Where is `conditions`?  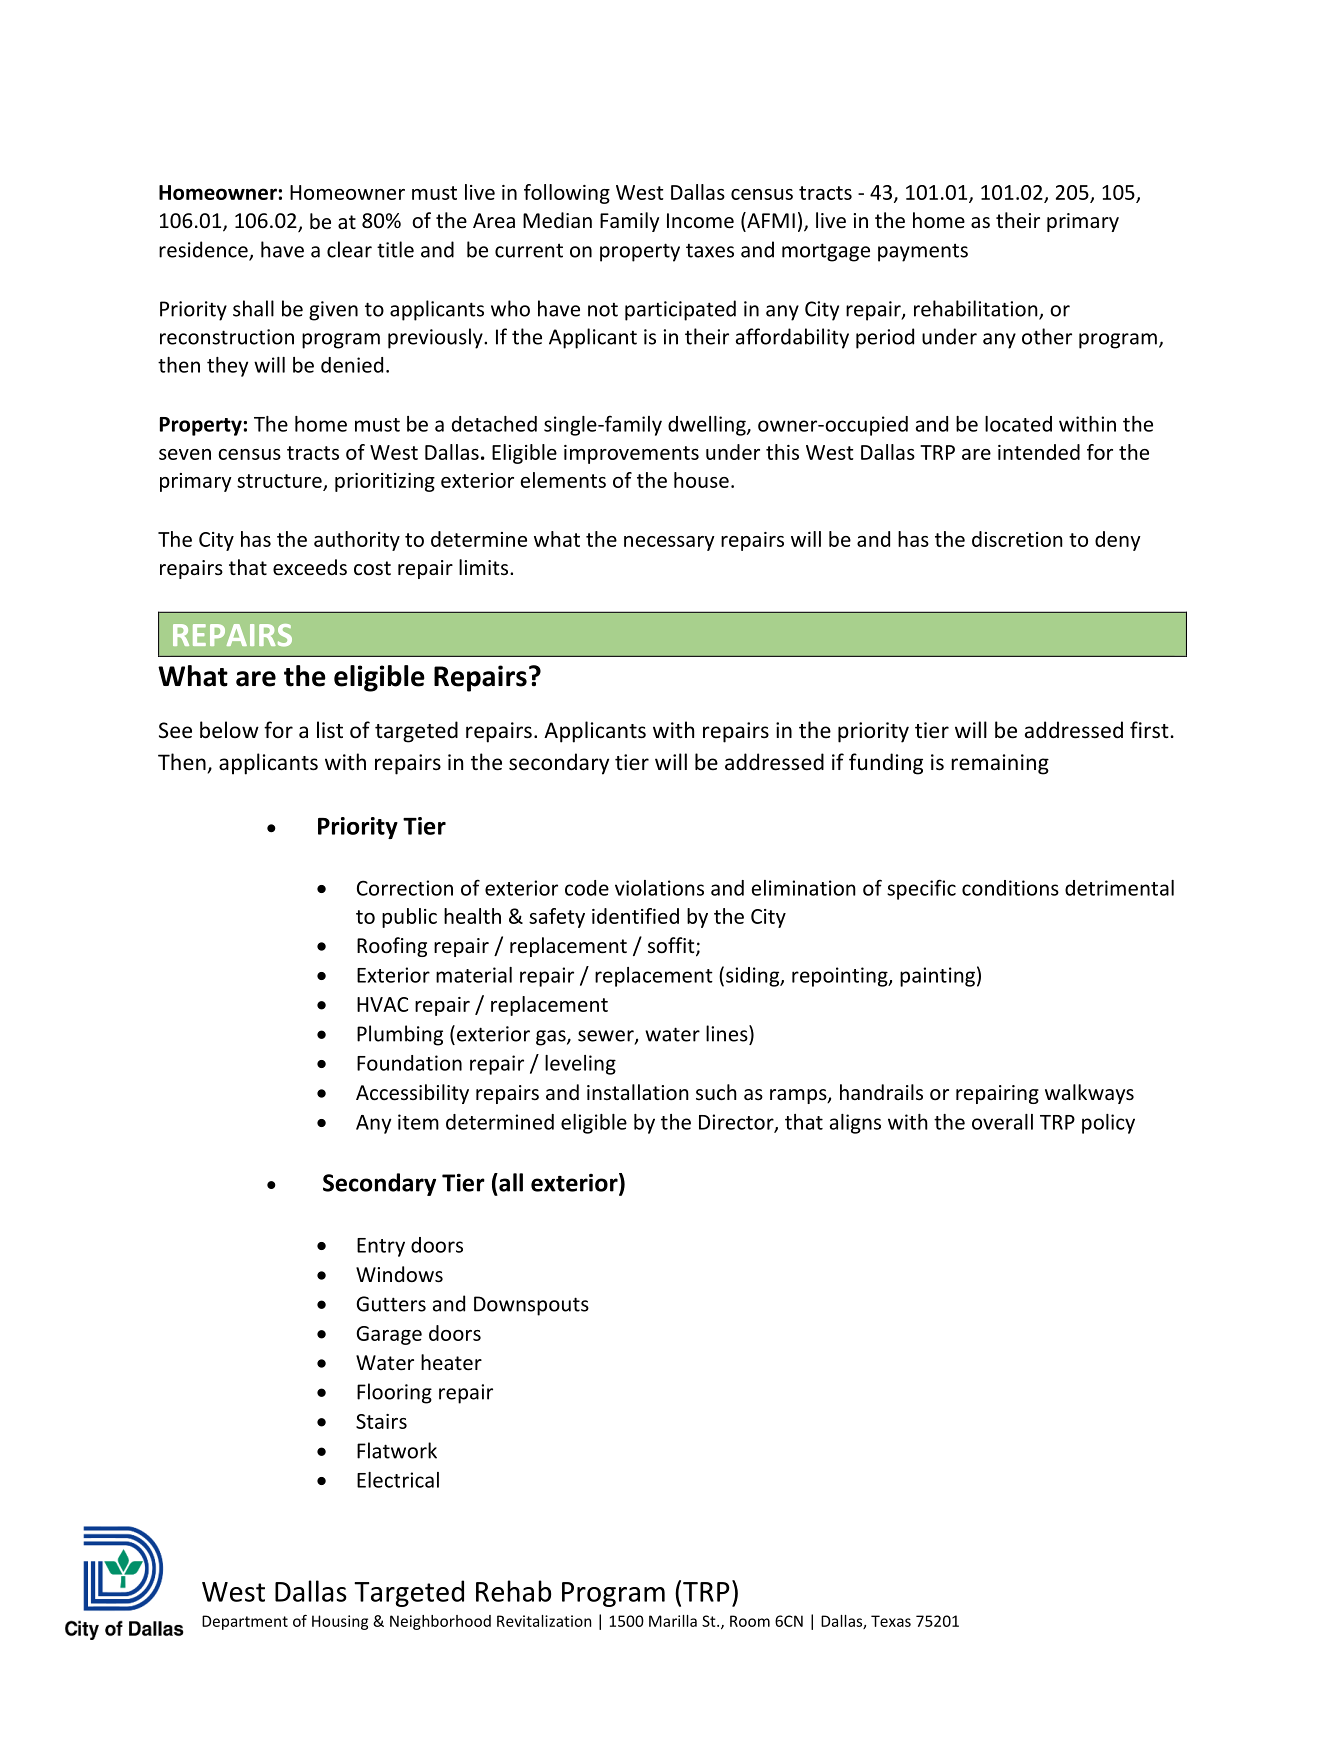
conditions is located at coordinates (1010, 888).
